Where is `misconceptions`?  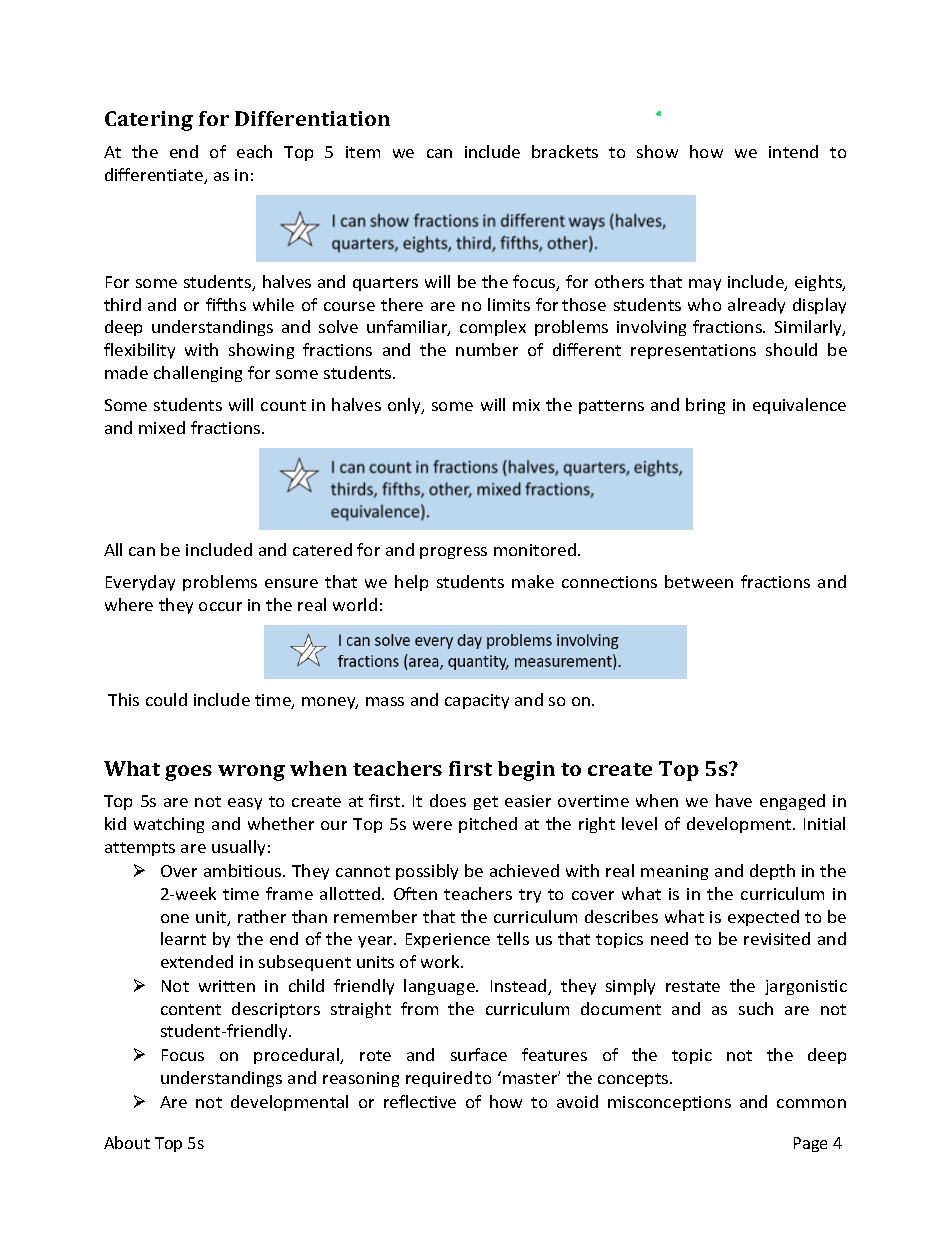 misconceptions is located at coordinates (669, 1103).
